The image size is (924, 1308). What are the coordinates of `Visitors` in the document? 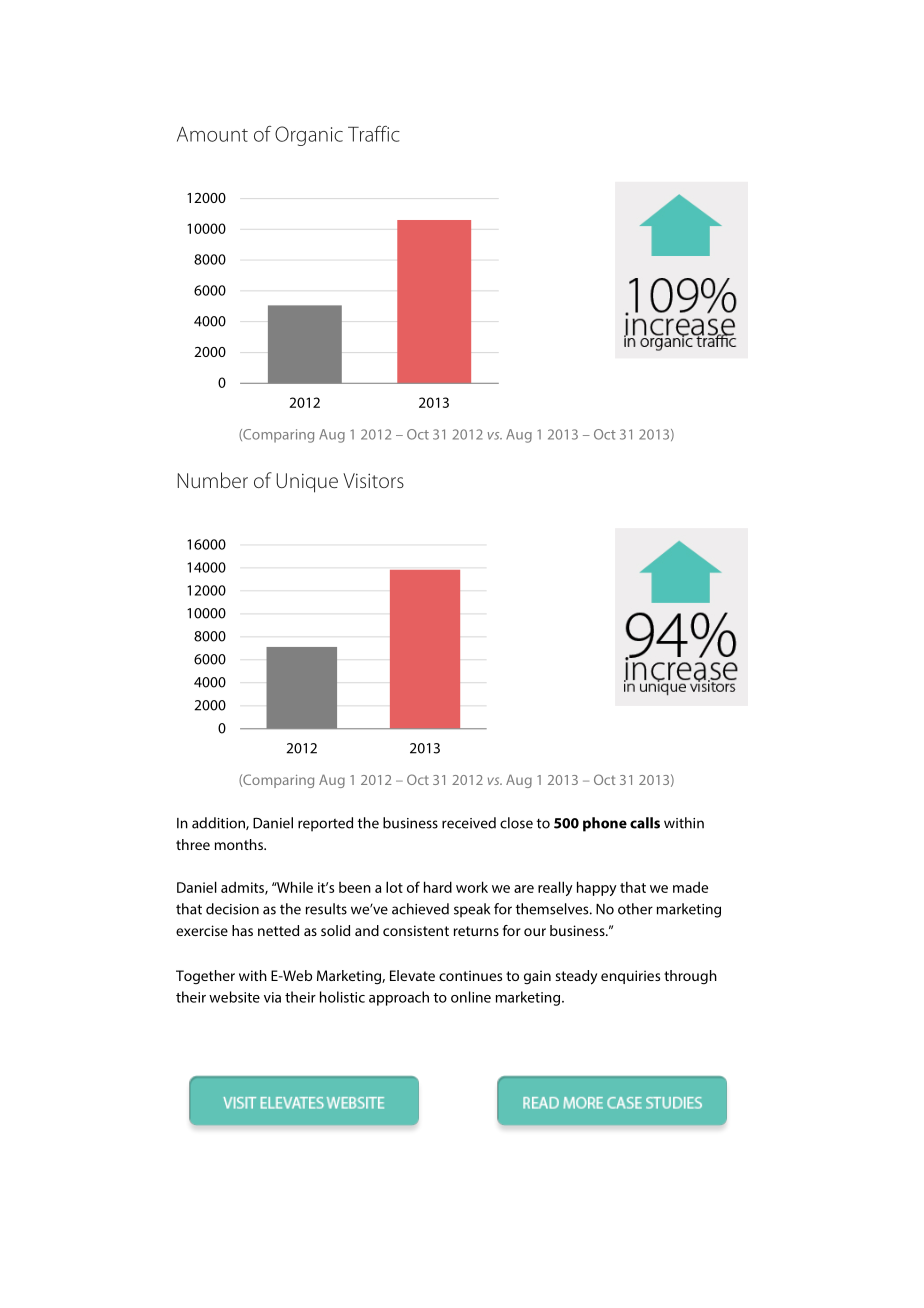 It's located at (373, 480).
